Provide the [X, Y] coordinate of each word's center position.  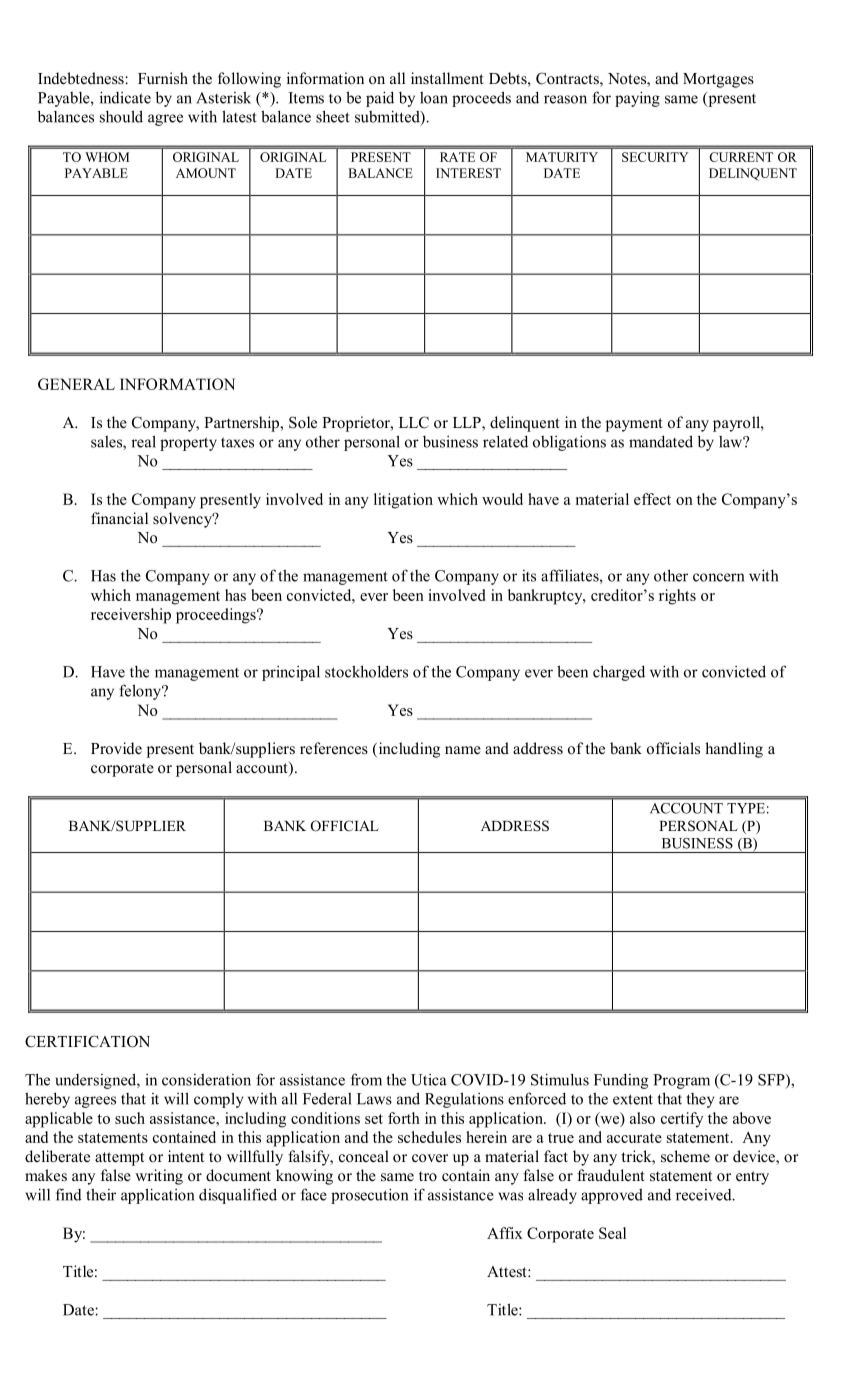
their [101, 1194]
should [121, 116]
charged [619, 673]
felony [141, 692]
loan [434, 98]
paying [637, 99]
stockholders [366, 671]
